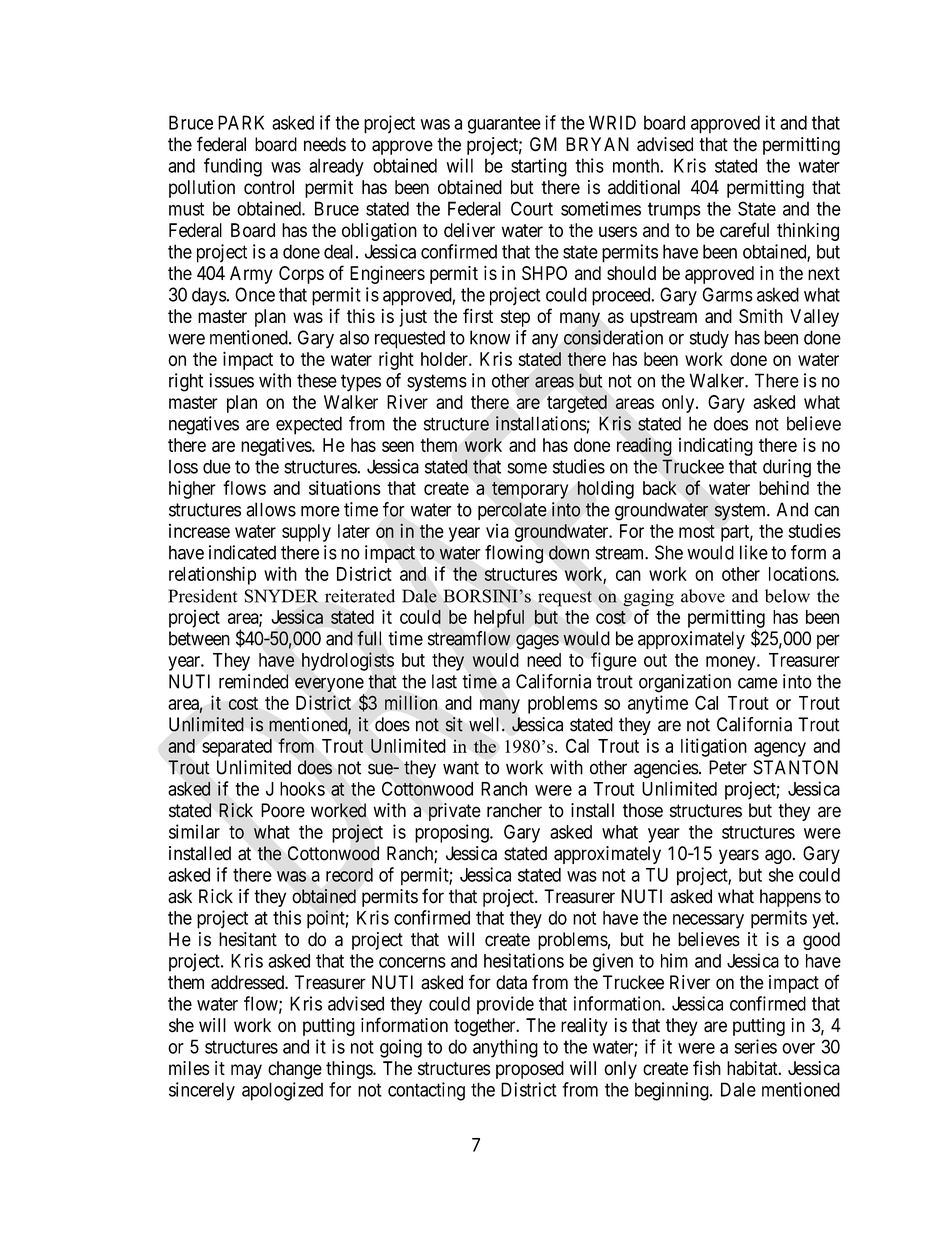 This document has width=952, height=1233. What do you see at coordinates (744, 230) in the document?
I see `careful` at bounding box center [744, 230].
